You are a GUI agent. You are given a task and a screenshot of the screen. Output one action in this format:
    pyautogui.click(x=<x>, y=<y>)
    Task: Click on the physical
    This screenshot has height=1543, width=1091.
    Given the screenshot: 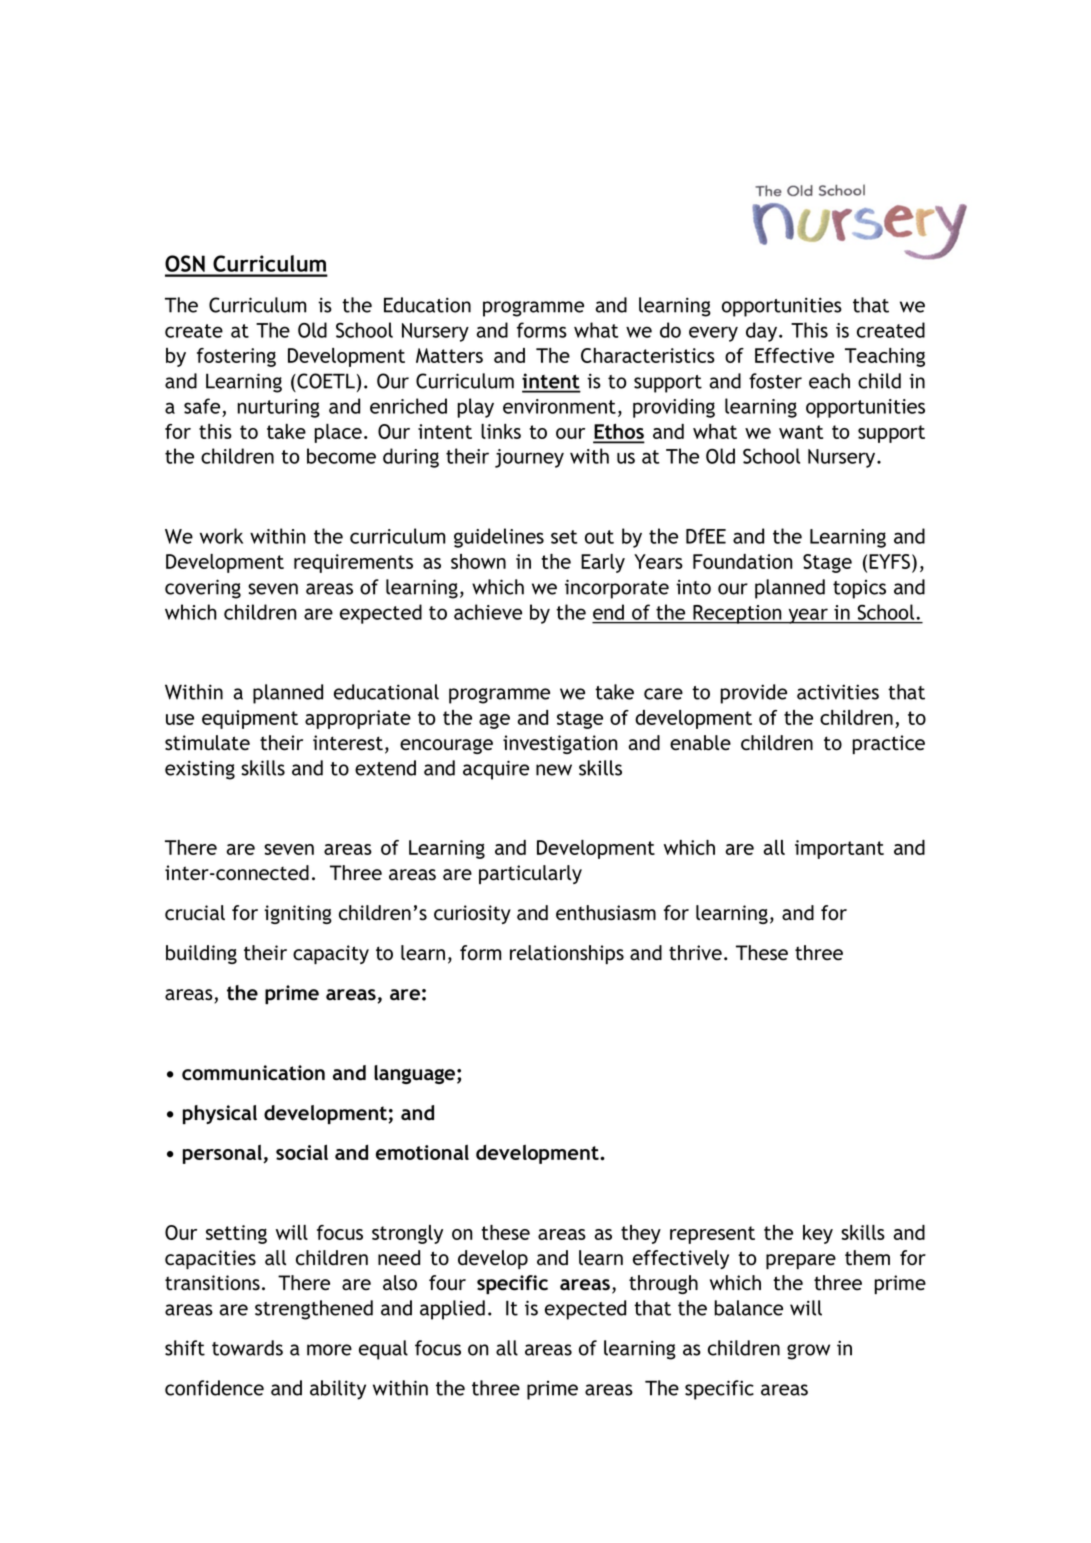 What is the action you would take?
    pyautogui.click(x=220, y=1114)
